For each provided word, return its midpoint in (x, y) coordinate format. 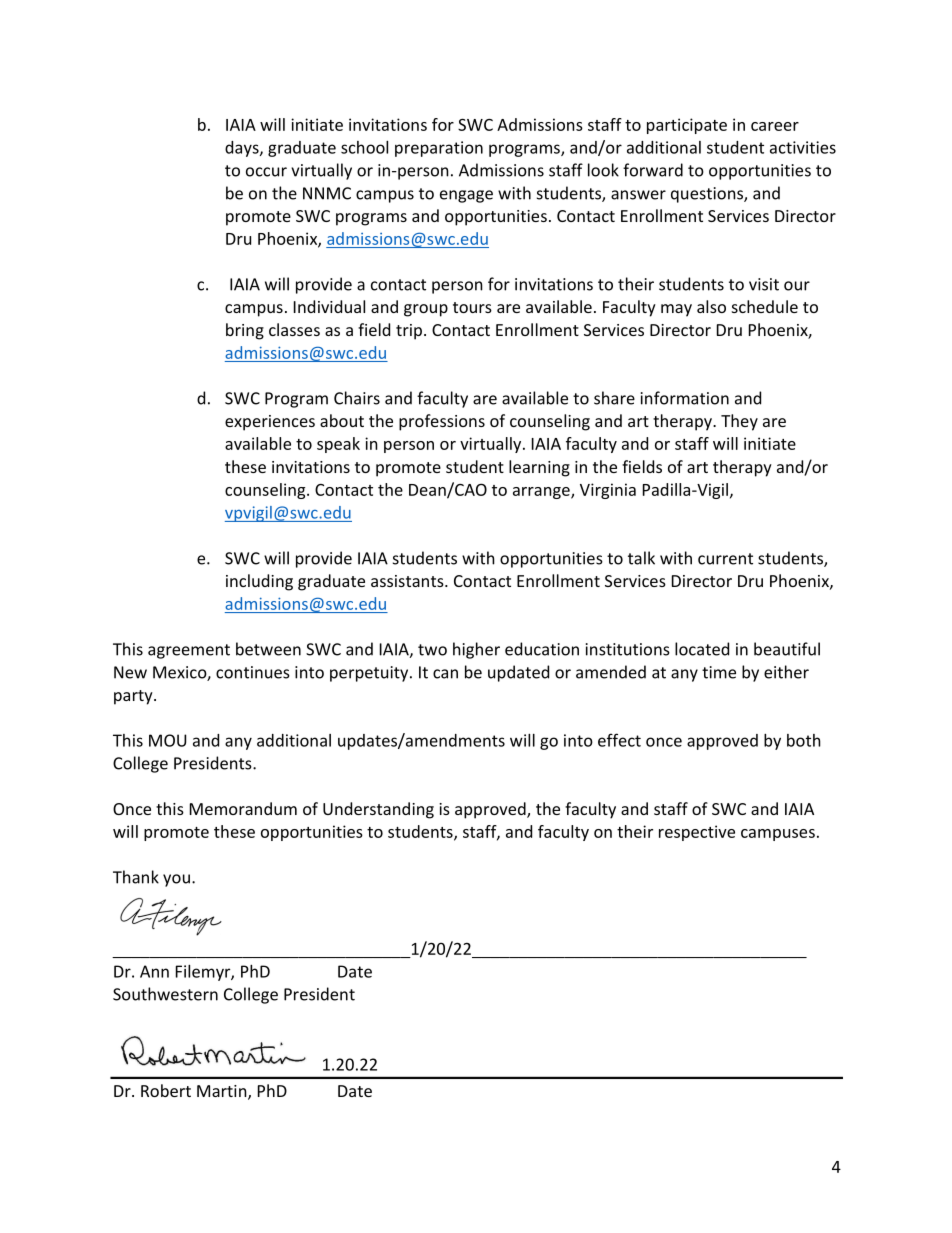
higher (476, 650)
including (259, 582)
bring (245, 331)
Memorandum (243, 808)
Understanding (378, 810)
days (243, 149)
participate (687, 126)
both (804, 740)
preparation (439, 149)
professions (442, 422)
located (702, 649)
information (685, 398)
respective (697, 833)
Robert (166, 1090)
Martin (223, 1092)
